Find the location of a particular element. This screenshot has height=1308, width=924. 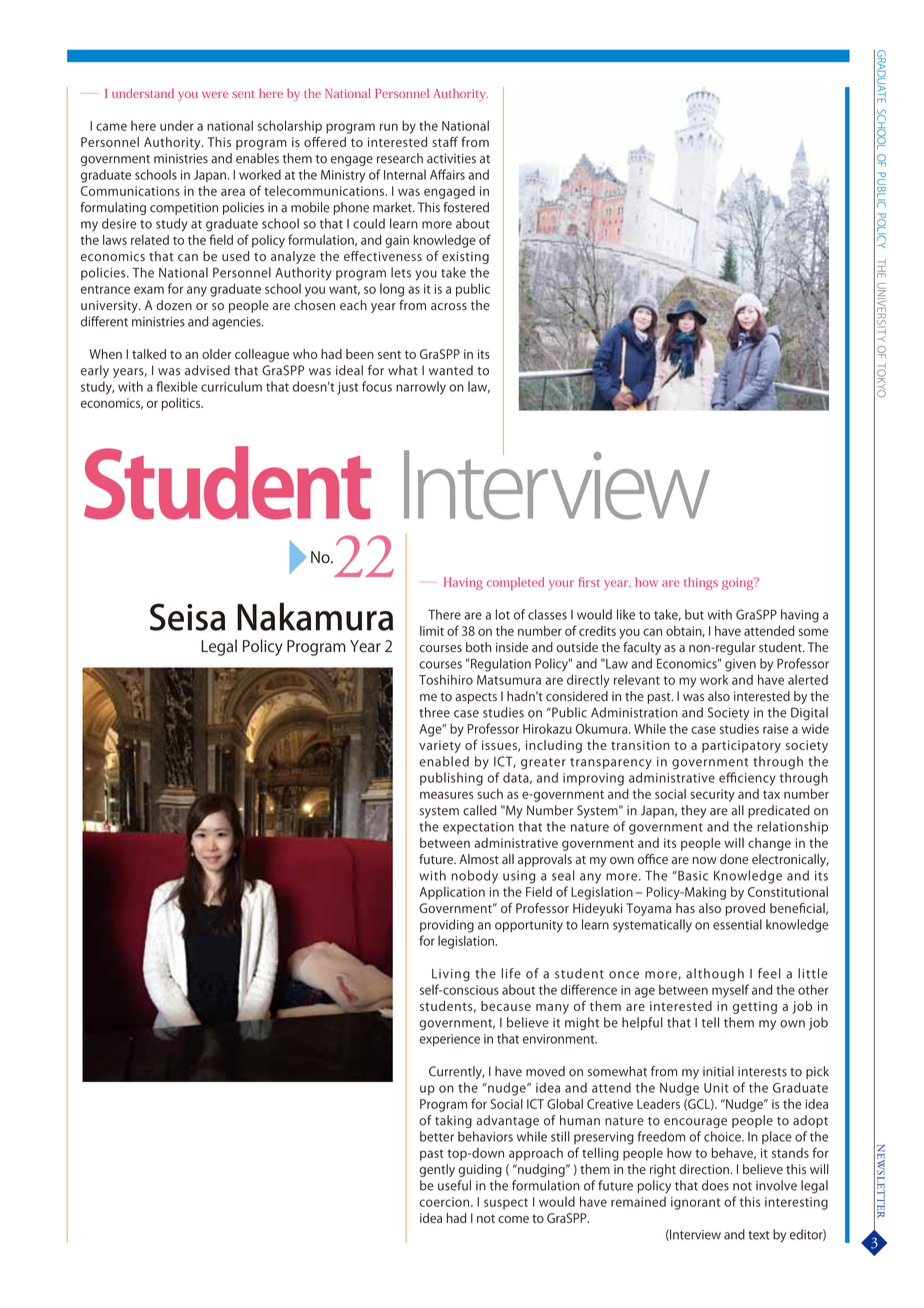

activities is located at coordinates (451, 159).
